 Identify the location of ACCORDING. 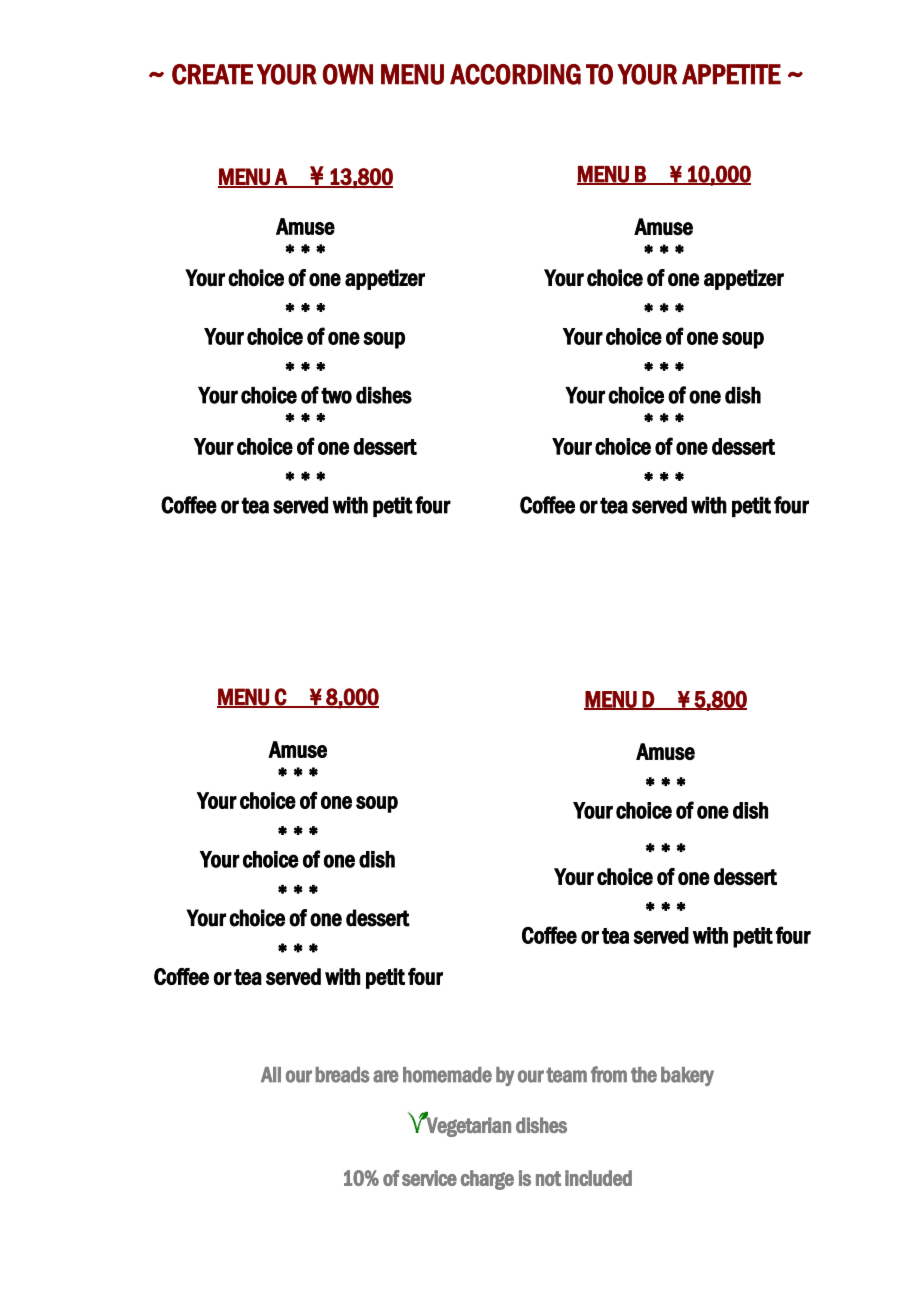
(515, 74).
